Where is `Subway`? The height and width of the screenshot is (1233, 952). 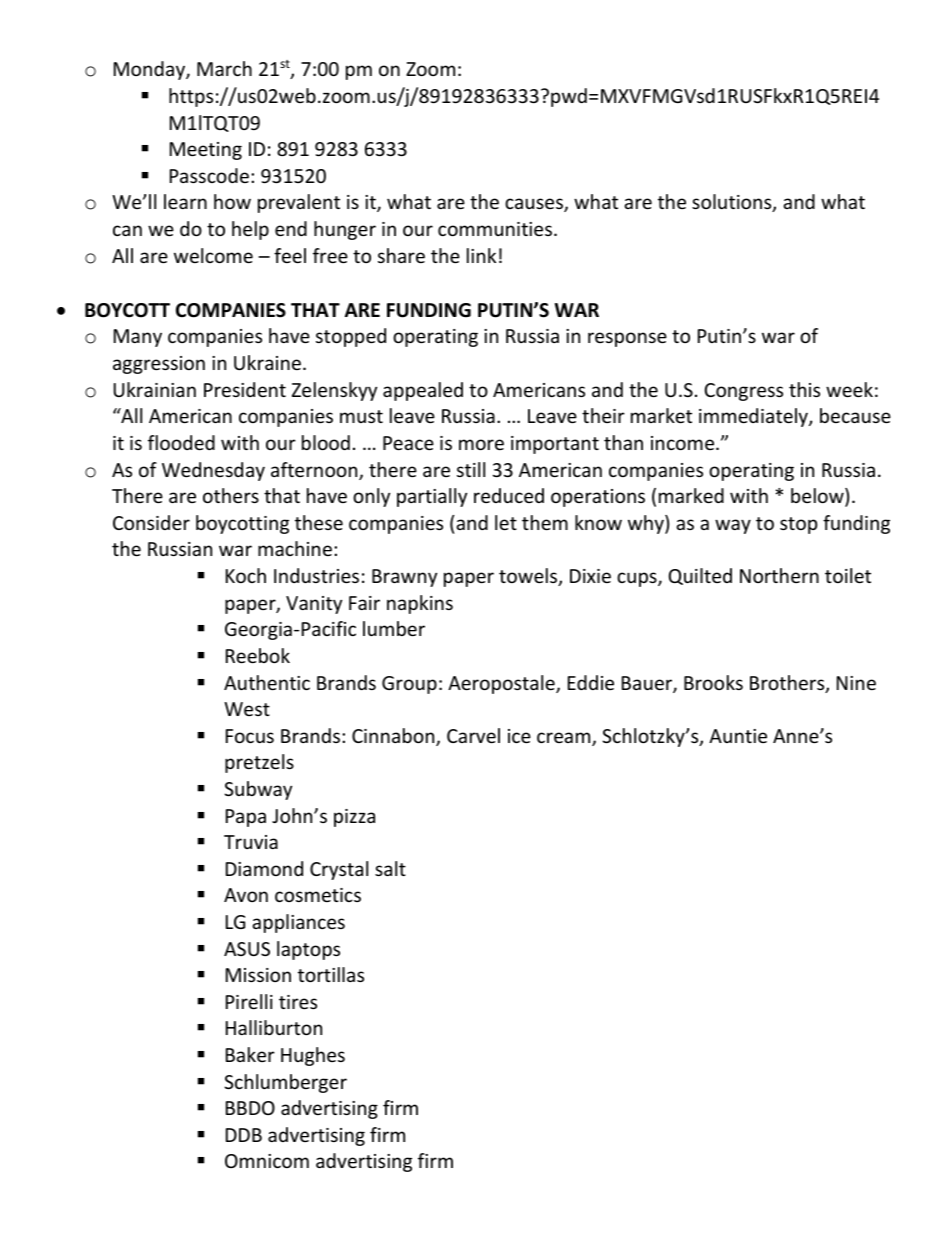
Subway is located at coordinates (258, 790).
